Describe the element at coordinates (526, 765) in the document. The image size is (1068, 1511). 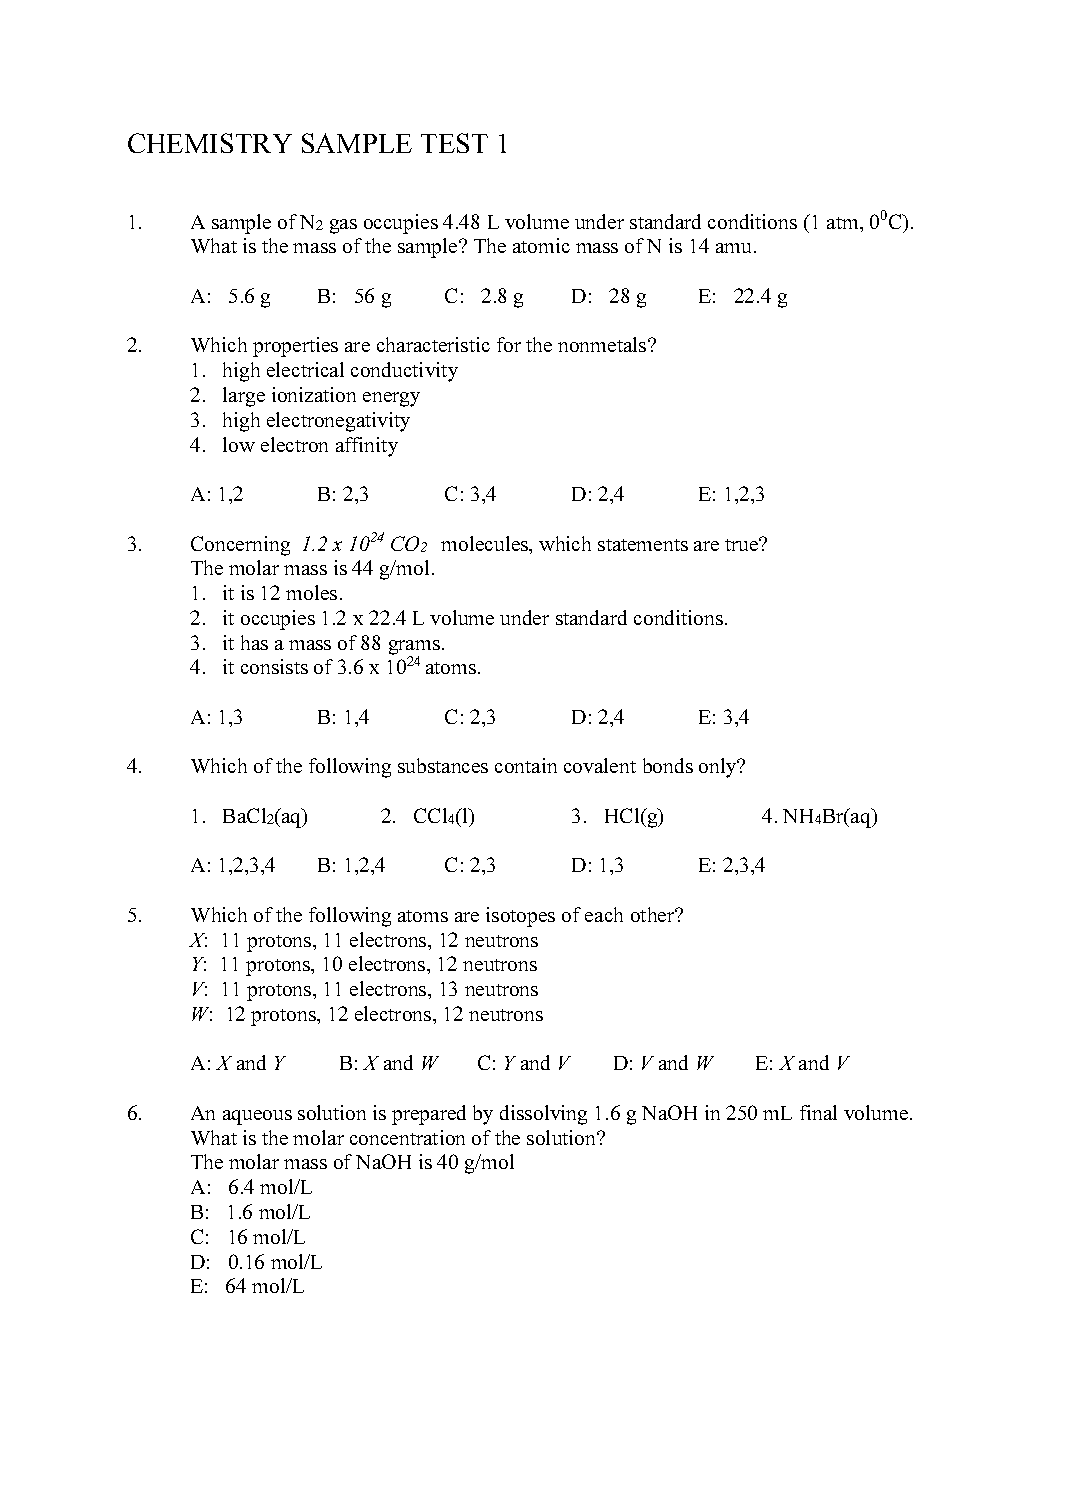
I see `contain` at that location.
